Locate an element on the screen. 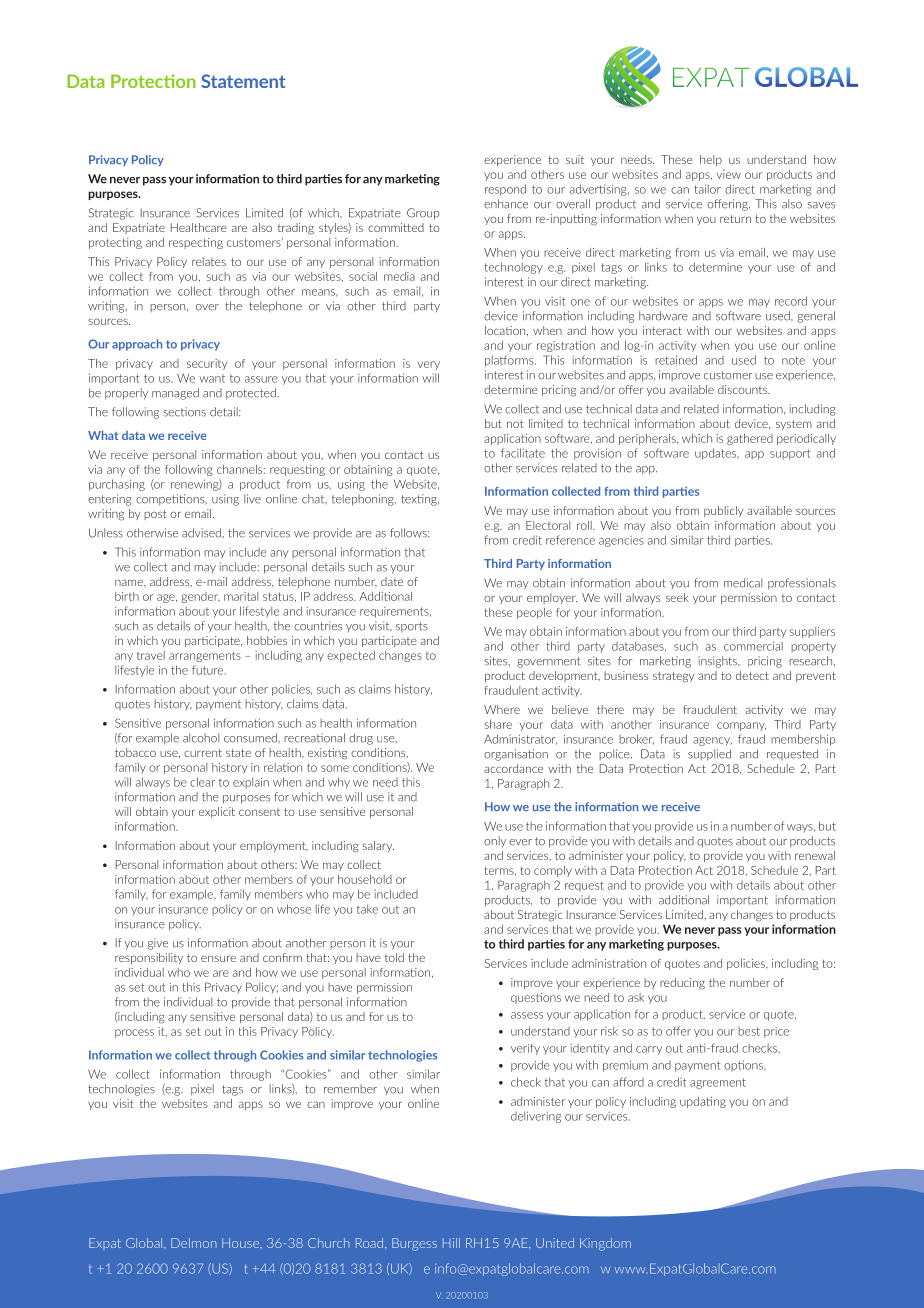 This screenshot has width=924, height=1308. facilitate is located at coordinates (523, 453).
